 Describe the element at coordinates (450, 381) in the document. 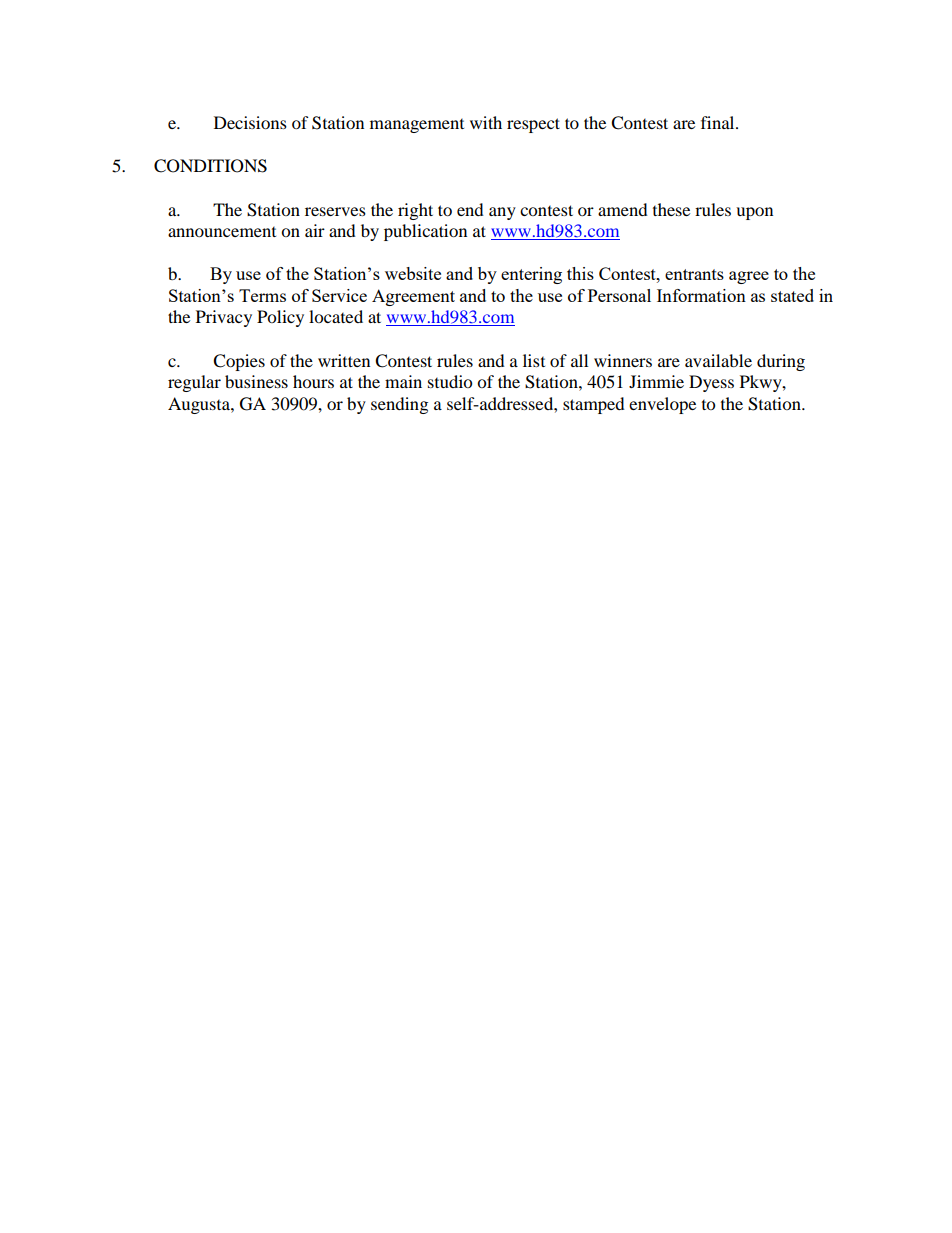

I see `studio` at that location.
